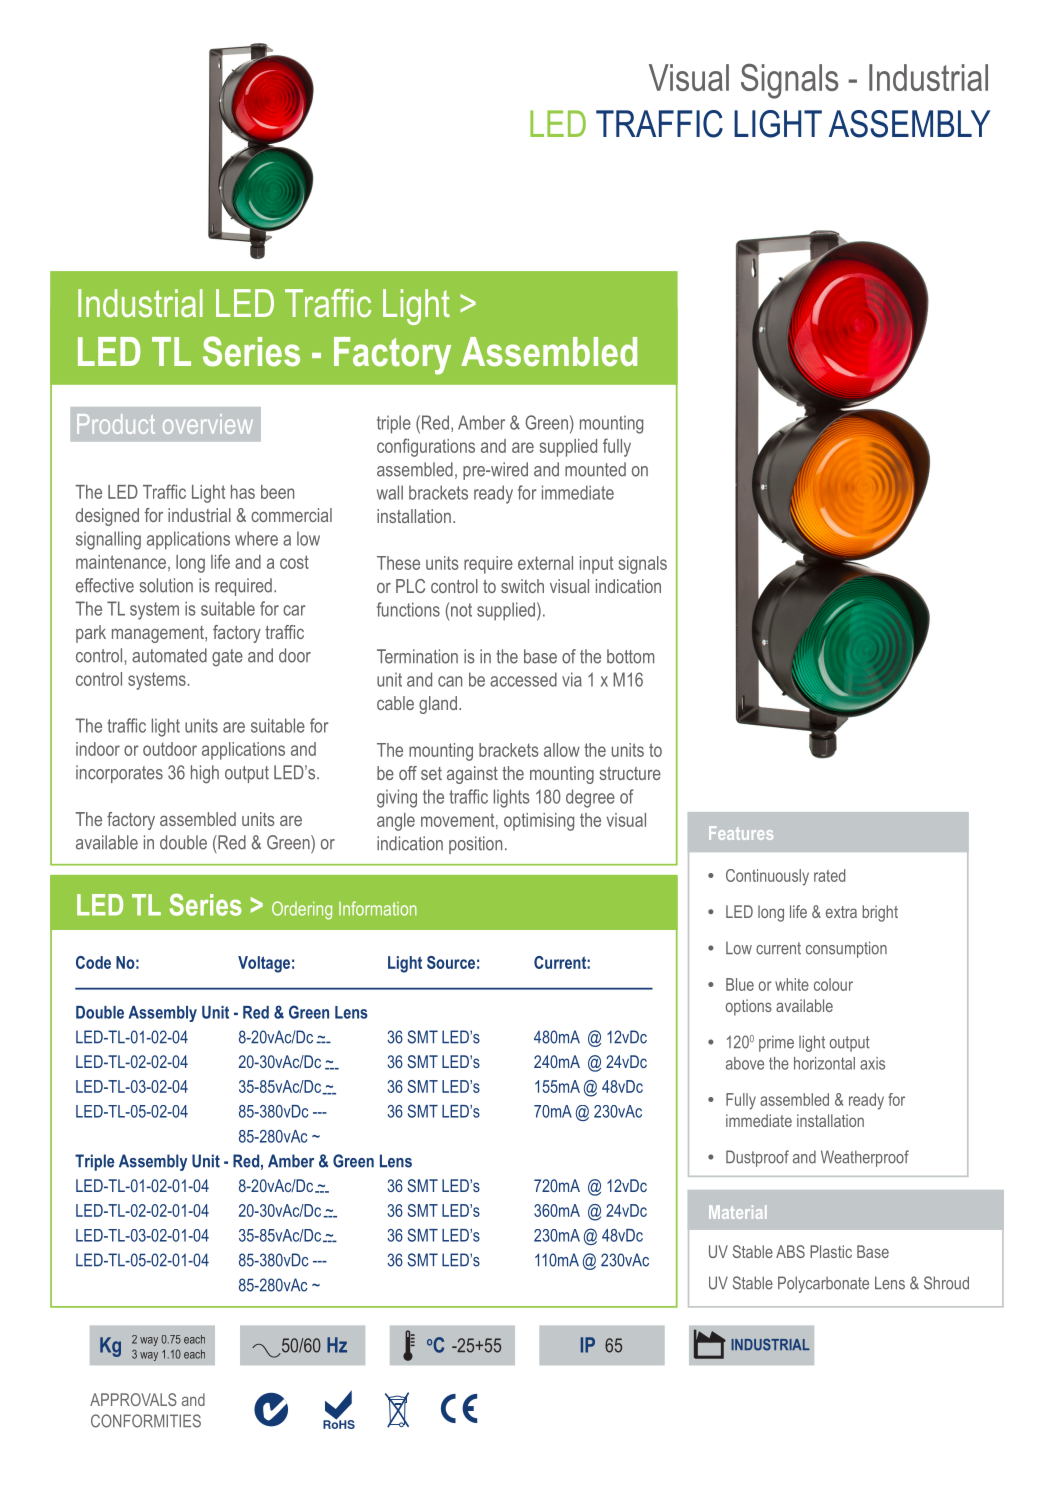 The image size is (1054, 1491). Describe the element at coordinates (475, 845) in the image. I see `position` at that location.
